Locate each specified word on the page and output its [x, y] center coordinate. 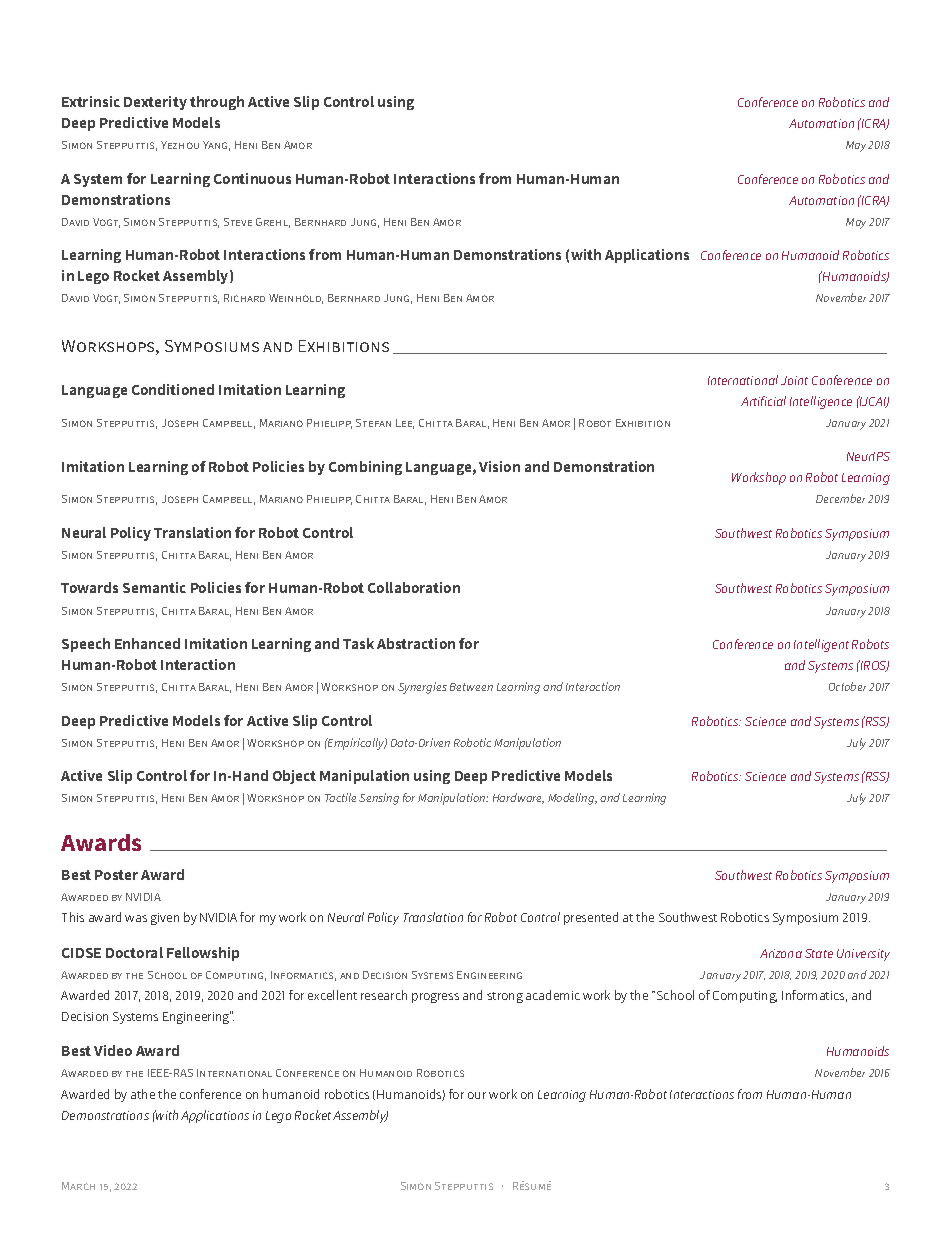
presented [591, 918]
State [819, 953]
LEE [405, 424]
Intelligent [821, 645]
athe [143, 1094]
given [165, 919]
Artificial [763, 401]
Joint [794, 380]
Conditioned [173, 389]
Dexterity [155, 103]
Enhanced [147, 643]
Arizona [781, 953]
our [477, 1095]
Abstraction [416, 643]
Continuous [252, 178]
